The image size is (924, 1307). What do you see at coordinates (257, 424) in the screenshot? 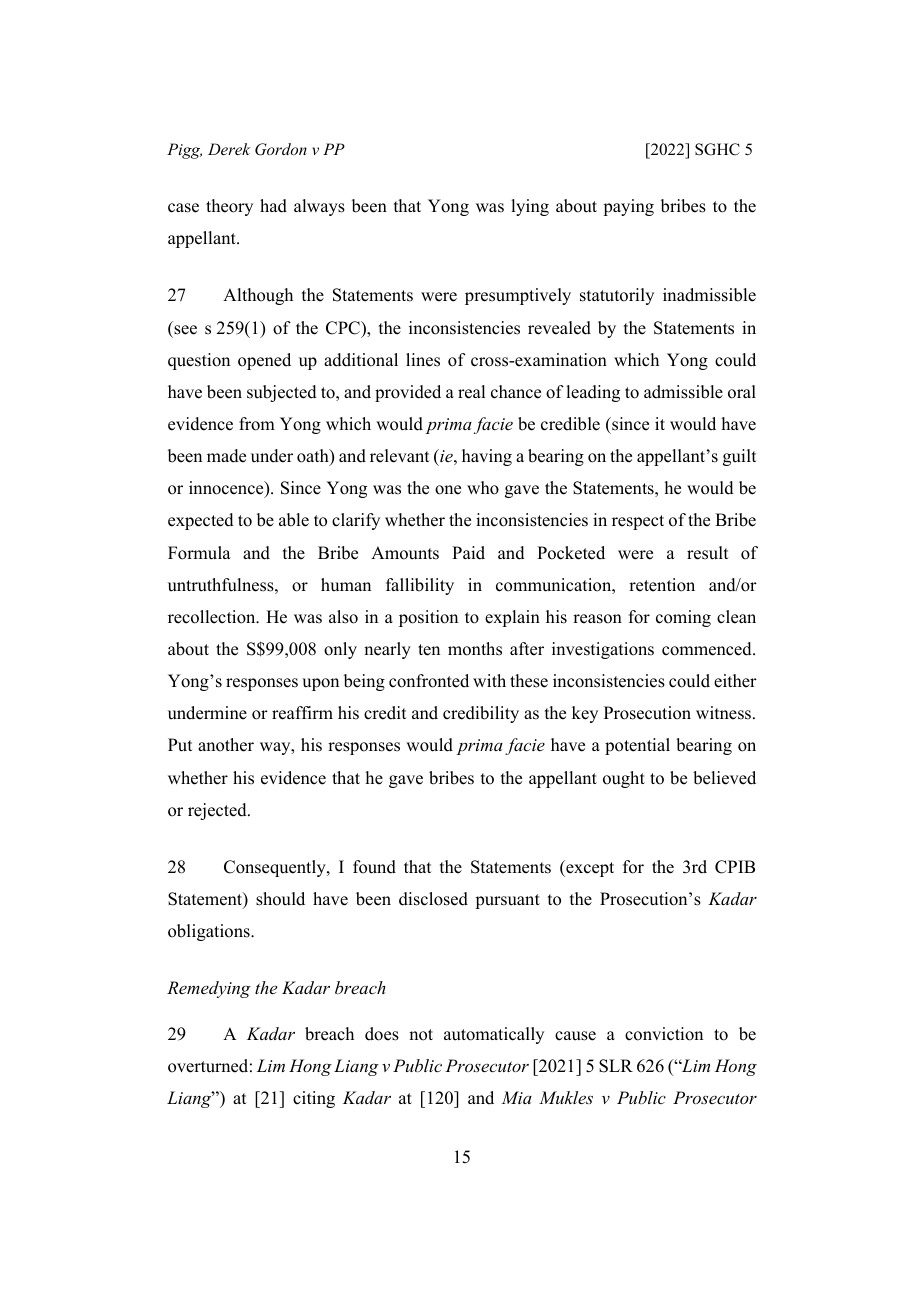
I see `from` at bounding box center [257, 424].
